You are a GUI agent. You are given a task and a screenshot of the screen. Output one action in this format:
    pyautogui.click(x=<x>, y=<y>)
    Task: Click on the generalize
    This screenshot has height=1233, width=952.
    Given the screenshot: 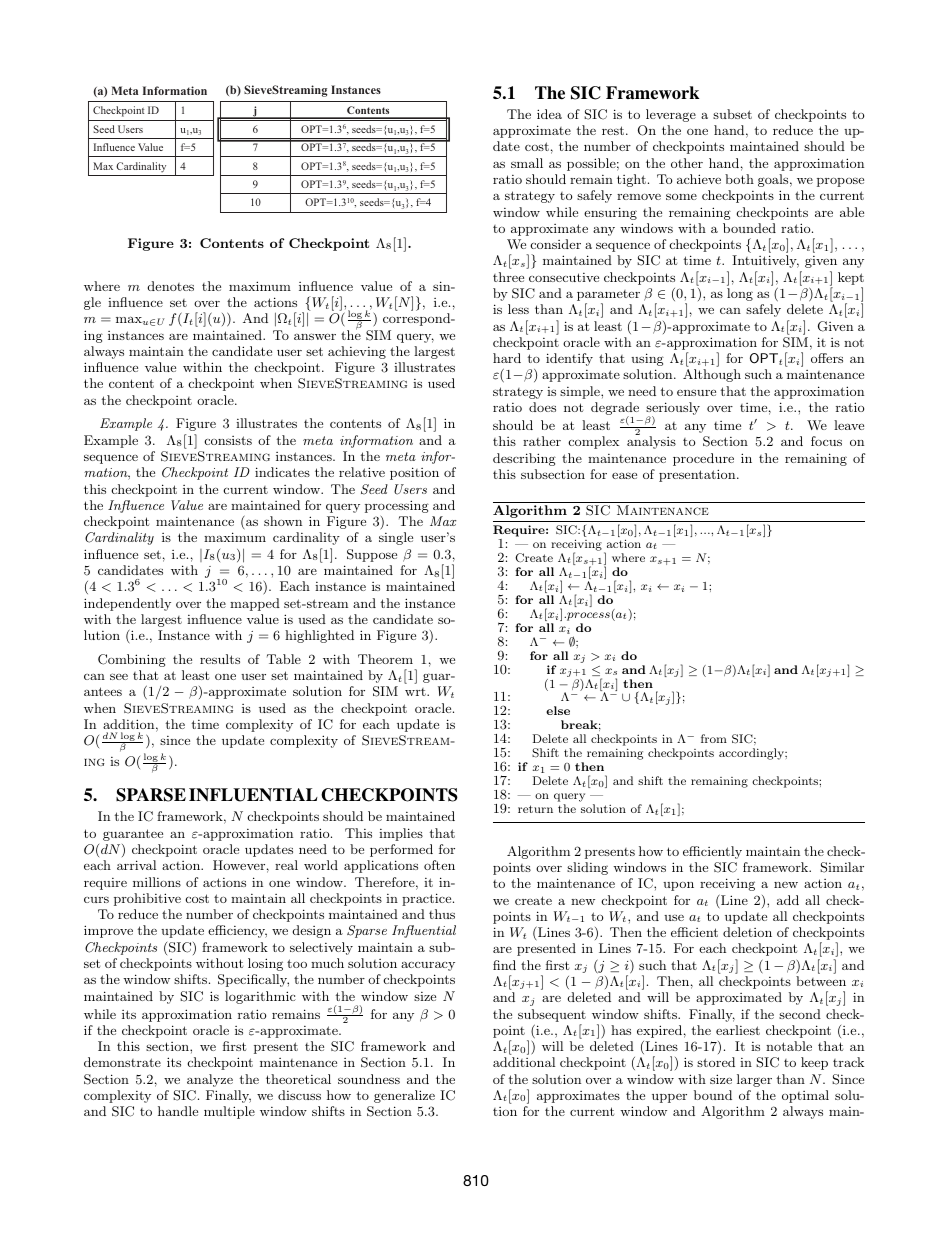 What is the action you would take?
    pyautogui.click(x=404, y=1096)
